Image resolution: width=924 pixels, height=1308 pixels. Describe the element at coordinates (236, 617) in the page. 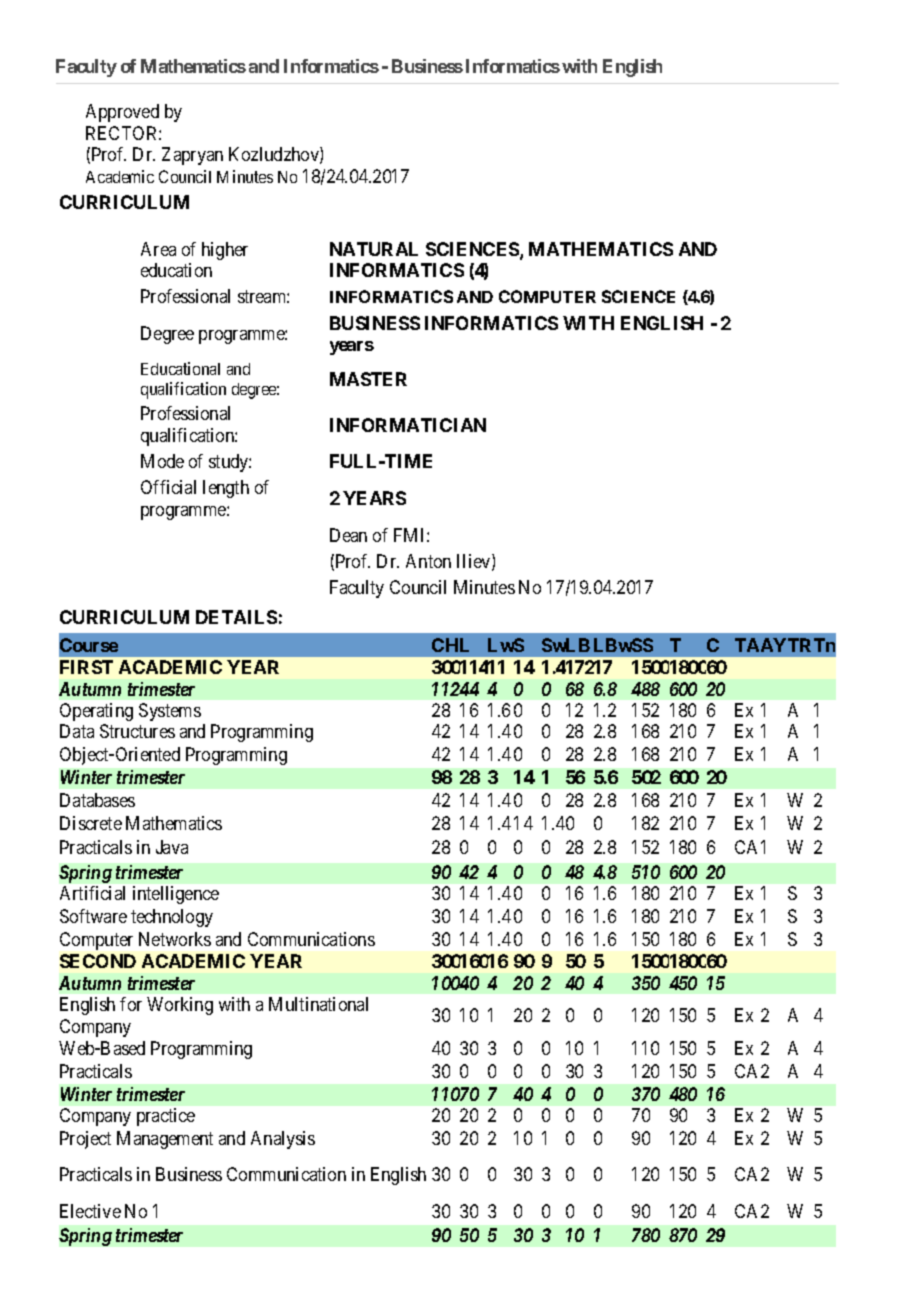

I see `DETAILS` at that location.
